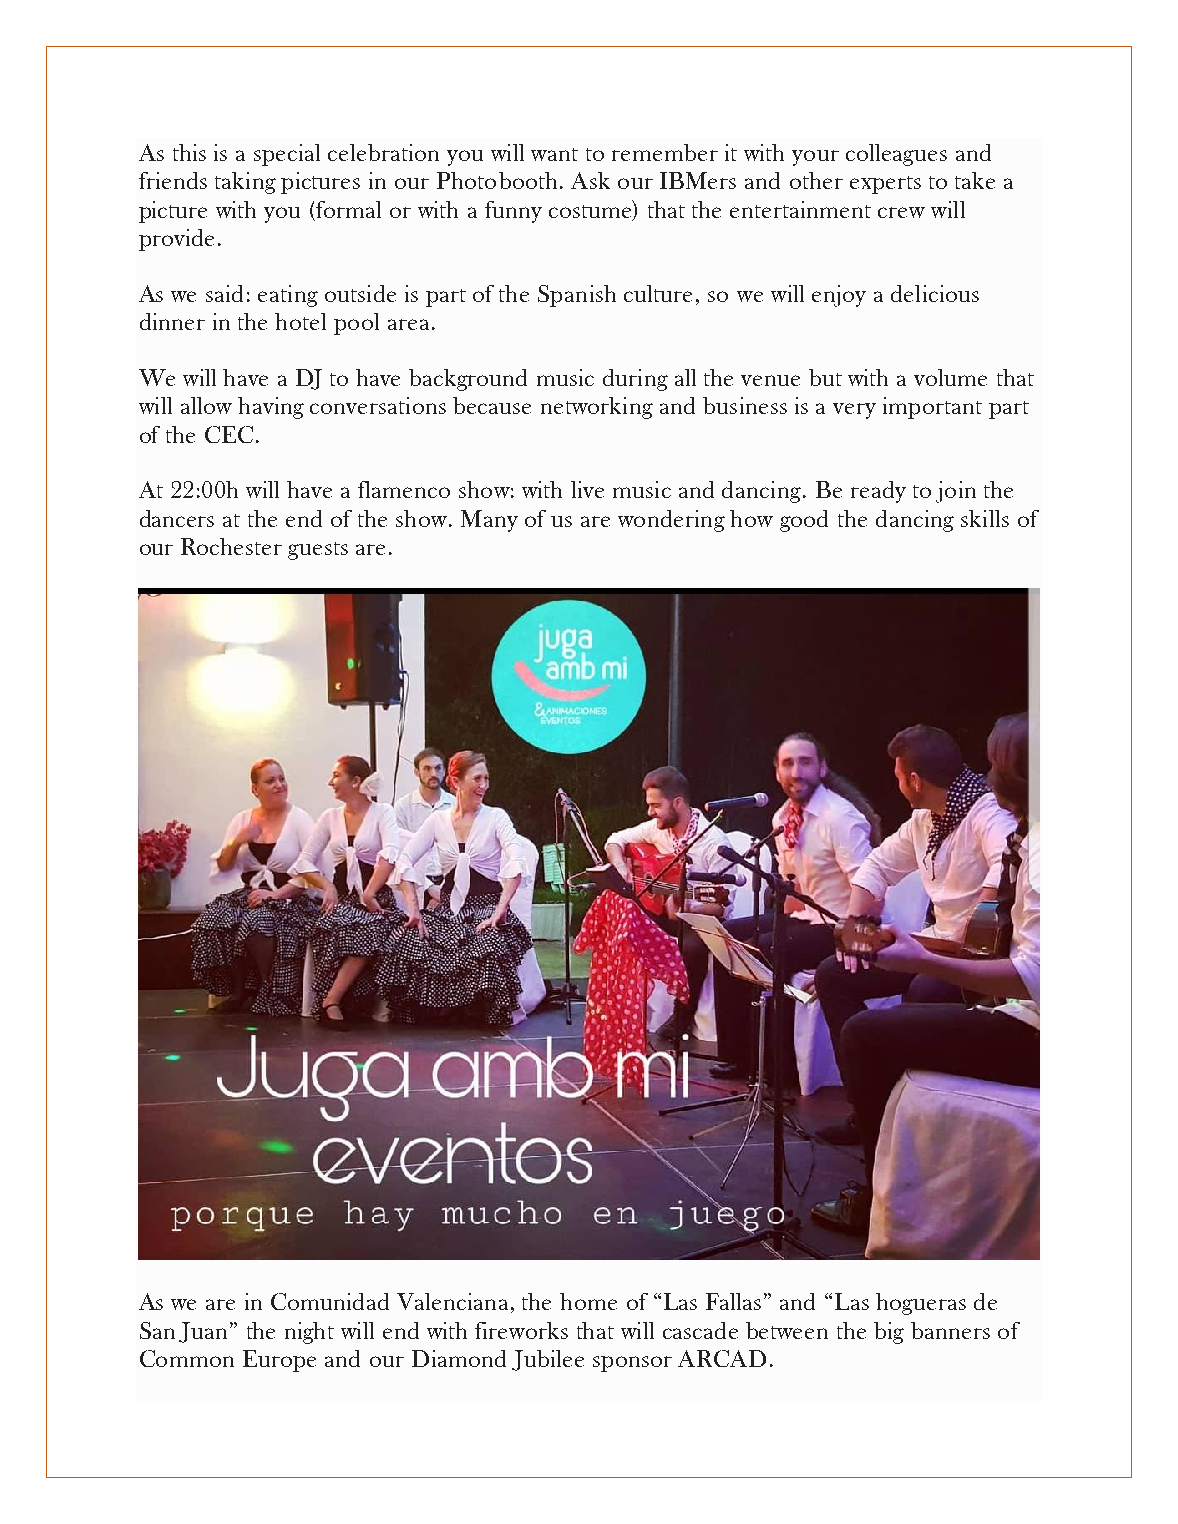 Image resolution: width=1178 pixels, height=1524 pixels. Describe the element at coordinates (245, 183) in the image. I see `taking` at that location.
